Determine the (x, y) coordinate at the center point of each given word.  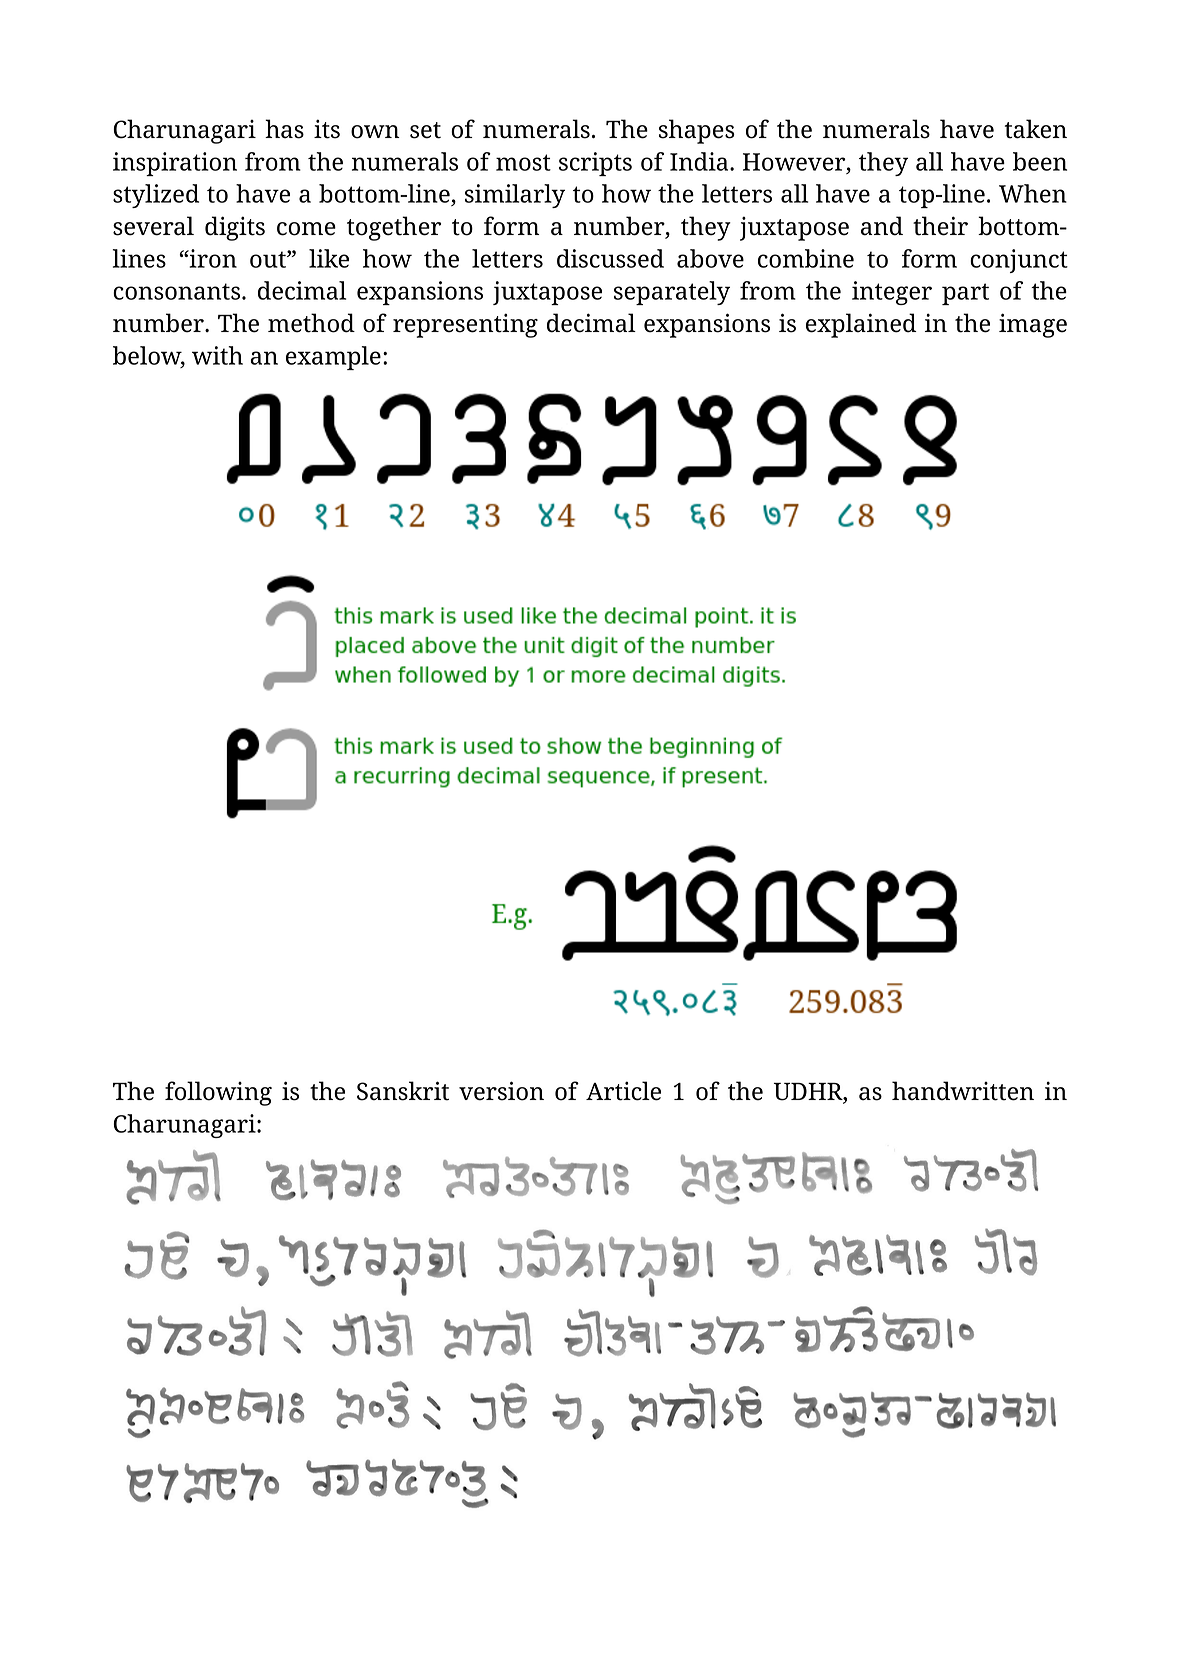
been (1040, 161)
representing (465, 325)
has (284, 129)
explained (861, 325)
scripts (595, 164)
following (218, 1093)
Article (623, 1091)
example (333, 358)
